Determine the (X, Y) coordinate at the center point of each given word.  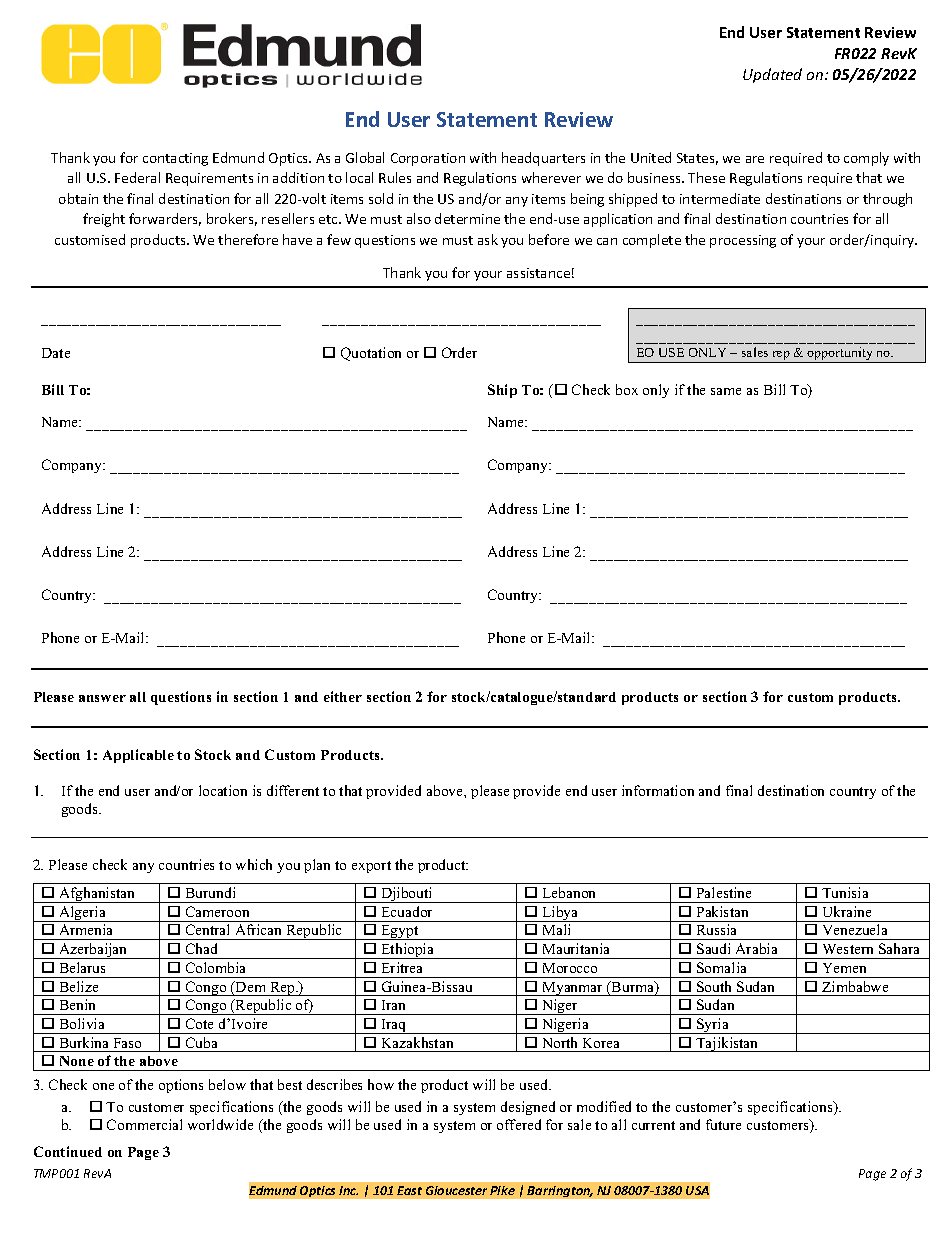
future (723, 1124)
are (755, 159)
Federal (137, 177)
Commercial (144, 1124)
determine (467, 218)
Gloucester (456, 1190)
